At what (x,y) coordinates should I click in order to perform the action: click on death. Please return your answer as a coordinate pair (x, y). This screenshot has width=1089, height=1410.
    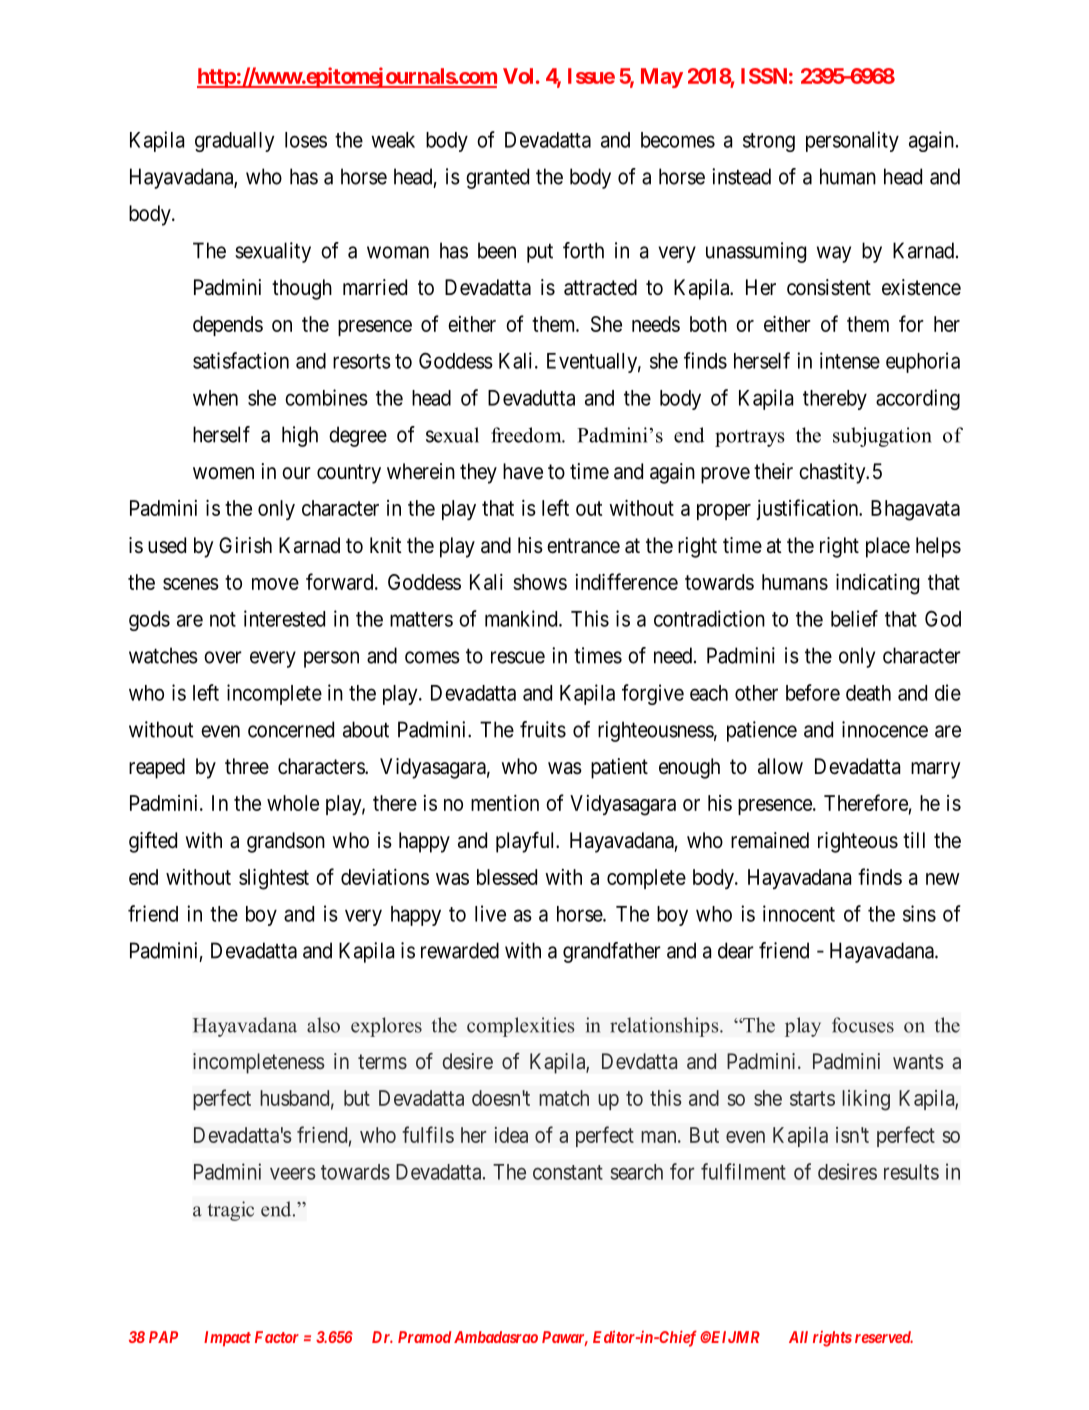
    Looking at the image, I should click on (868, 693).
